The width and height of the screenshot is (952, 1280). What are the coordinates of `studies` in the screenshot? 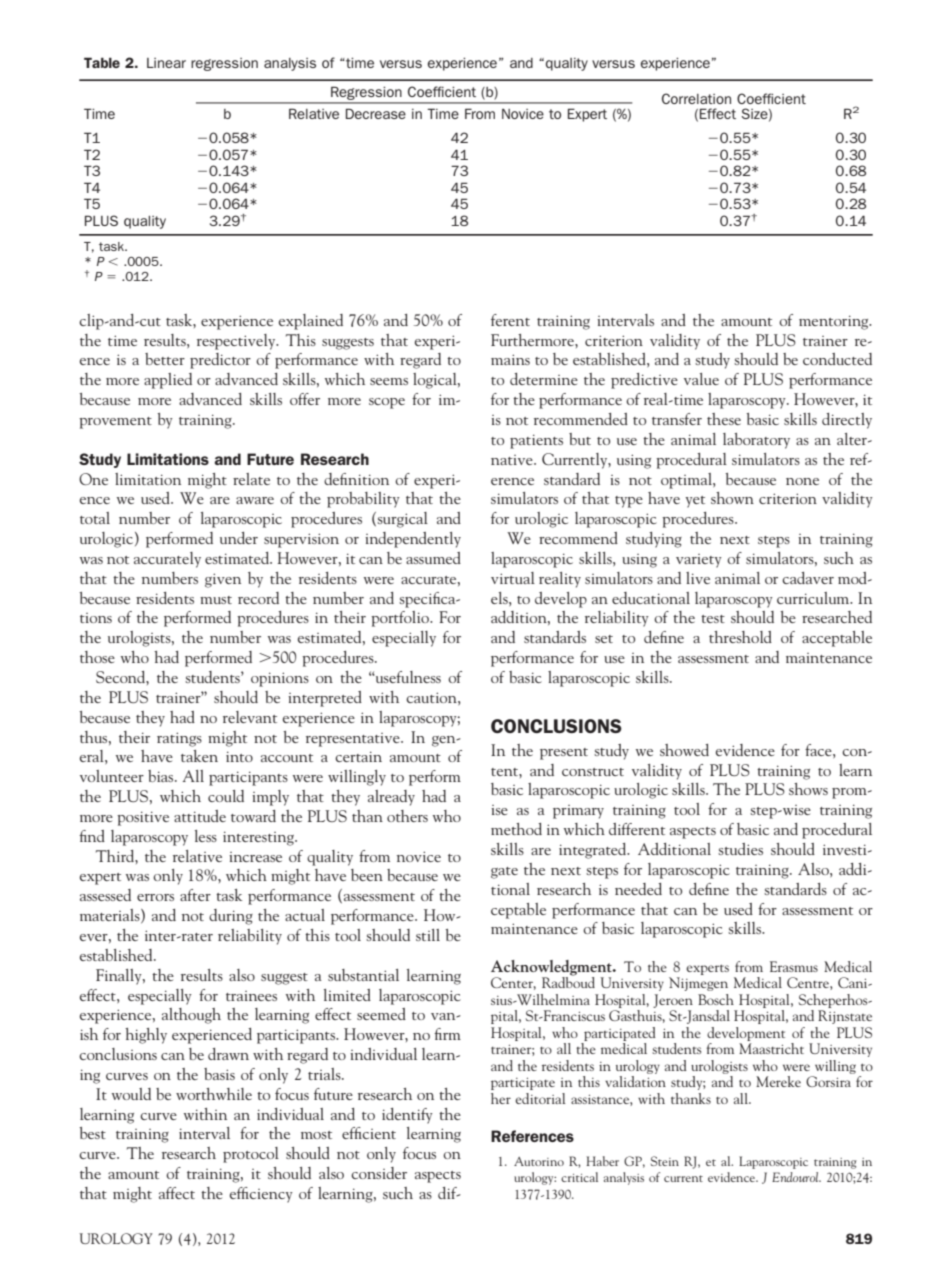 It's located at (740, 849).
